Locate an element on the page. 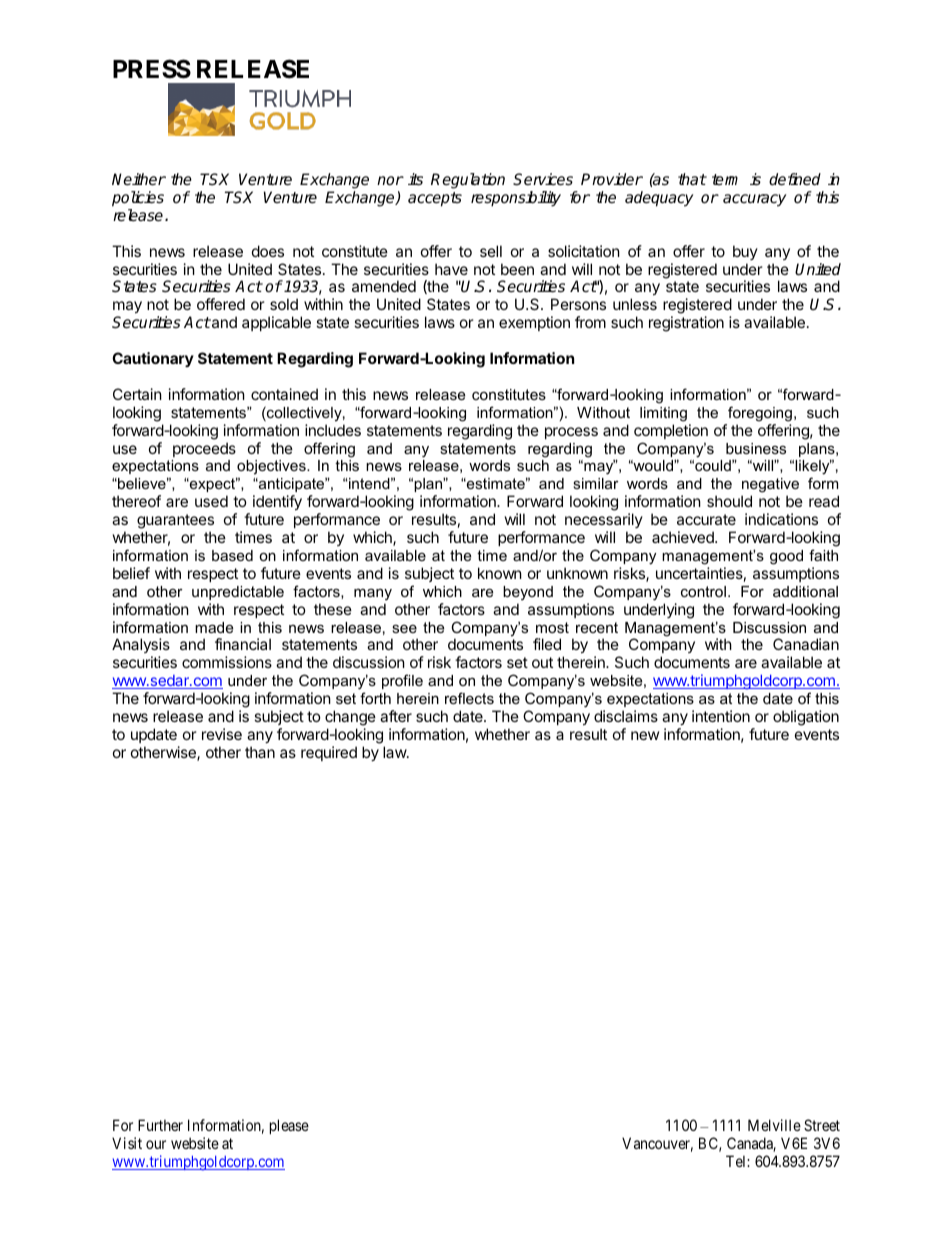 The height and width of the image is (1233, 952). Cautionary is located at coordinates (153, 359).
